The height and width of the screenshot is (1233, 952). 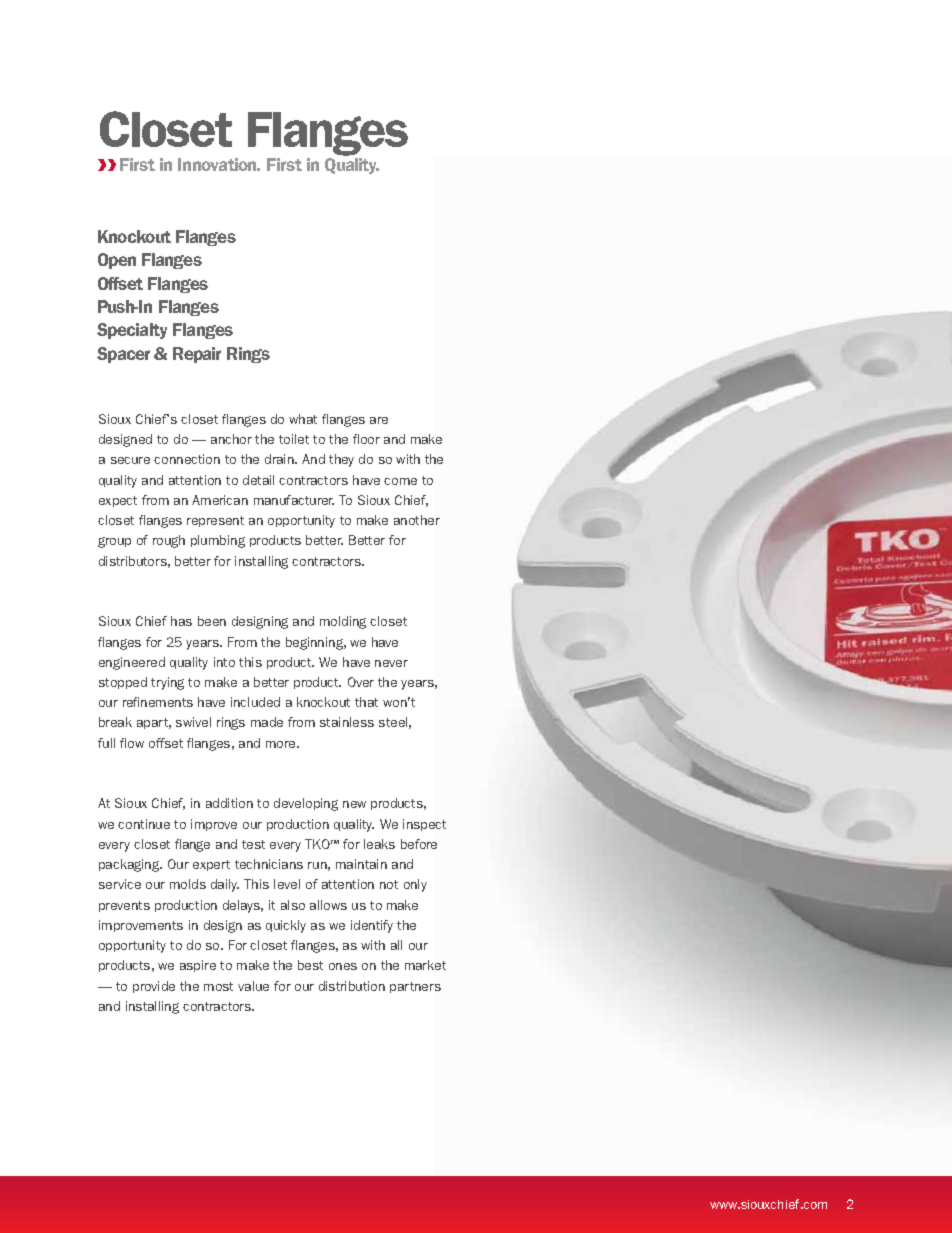 What do you see at coordinates (379, 420) in the screenshot?
I see `are` at bounding box center [379, 420].
